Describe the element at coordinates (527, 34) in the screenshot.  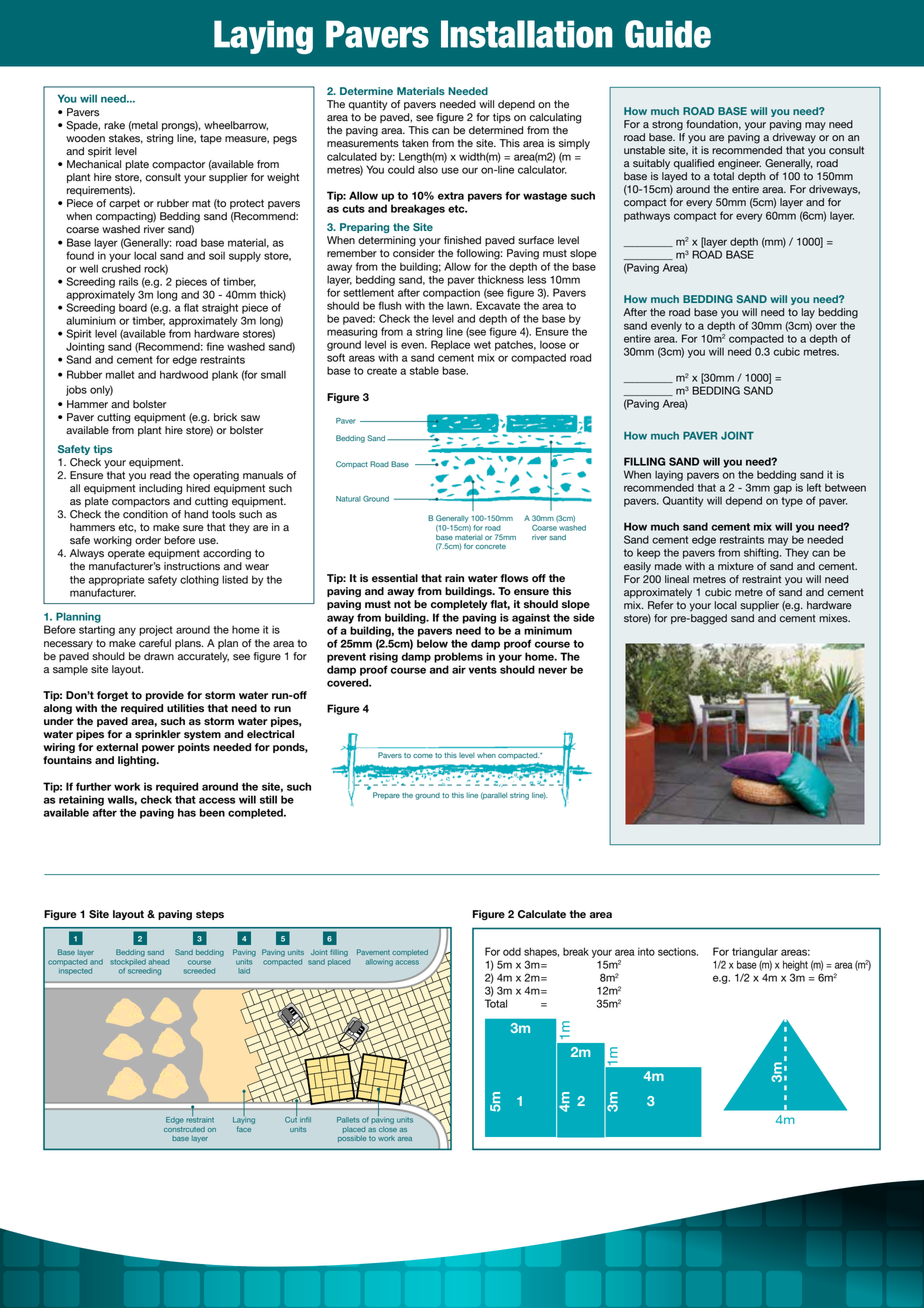
I see `Installation` at that location.
